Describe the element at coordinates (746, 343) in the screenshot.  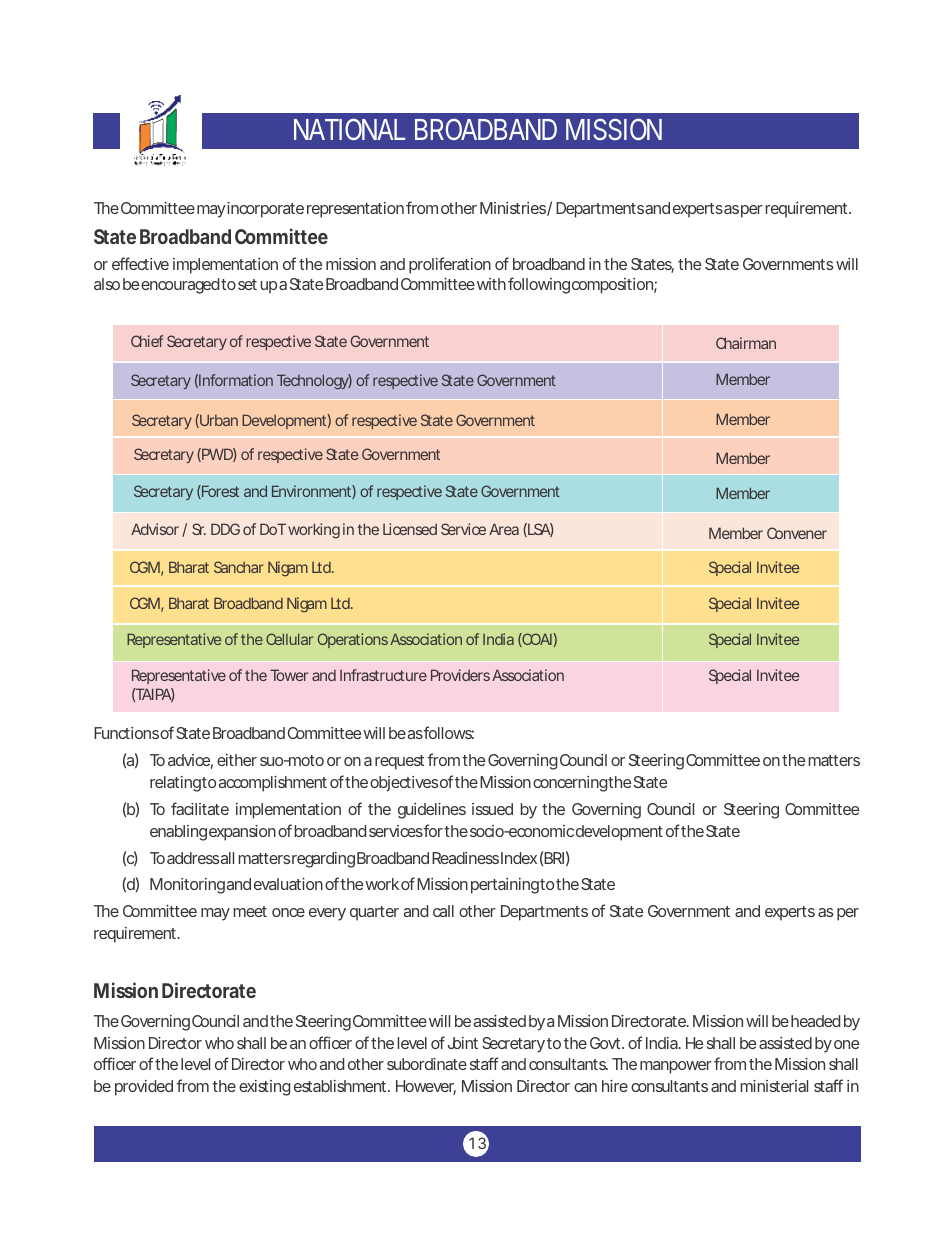
I see `Chairman` at that location.
